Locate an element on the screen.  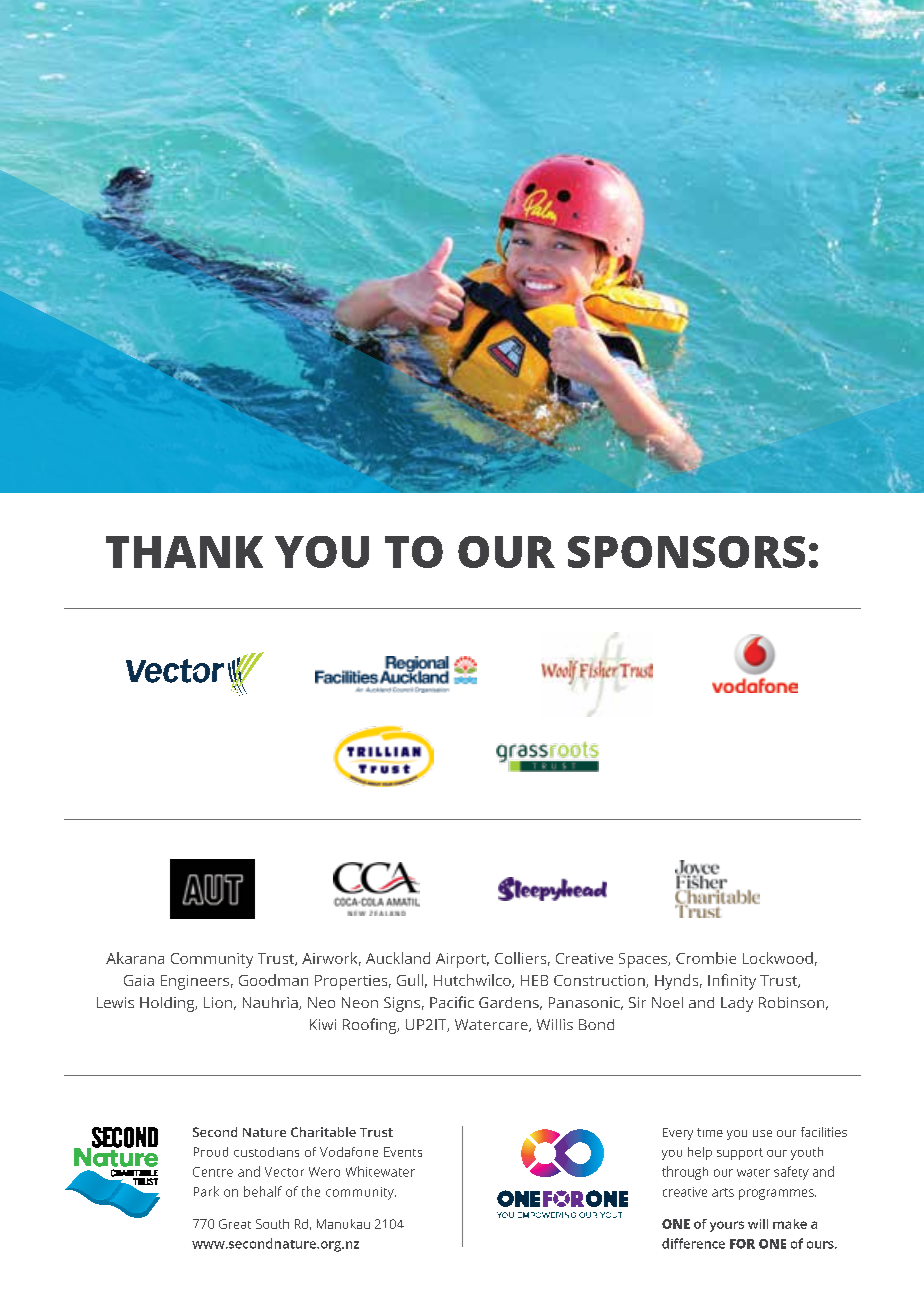
Auckland is located at coordinates (398, 958).
